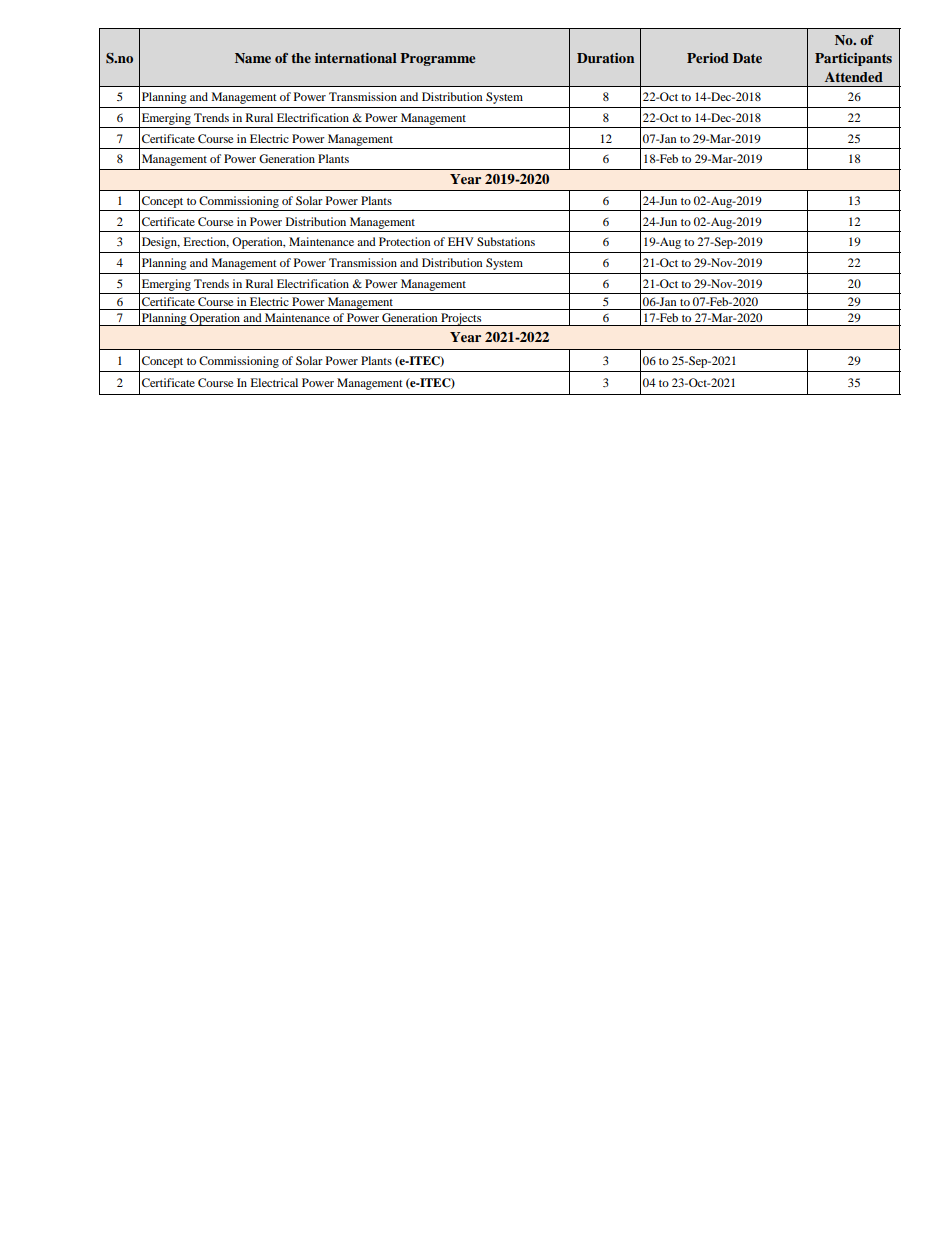 The width and height of the page is (952, 1233). I want to click on Period, so click(708, 58).
